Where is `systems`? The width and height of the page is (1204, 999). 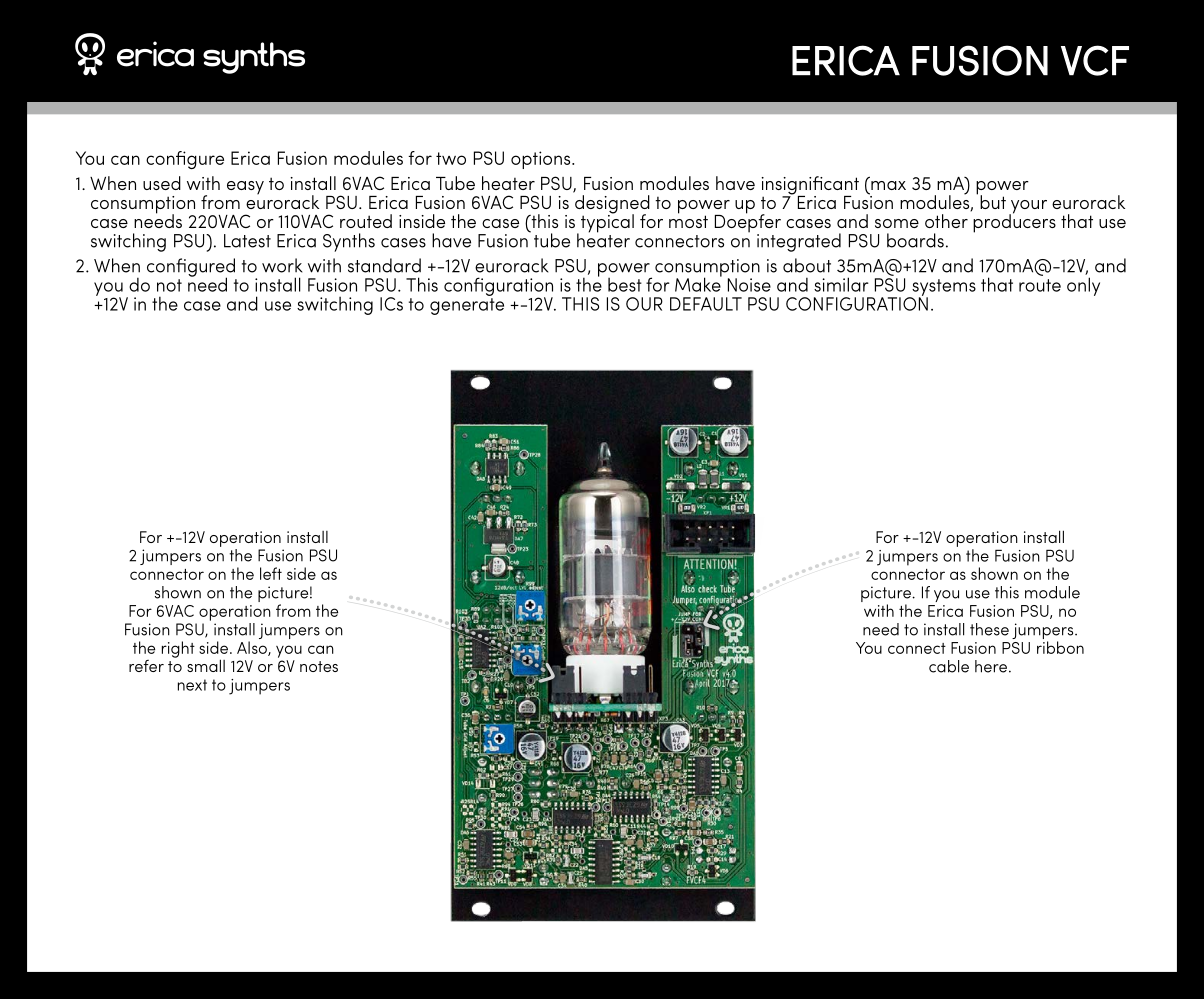
systems is located at coordinates (943, 288).
